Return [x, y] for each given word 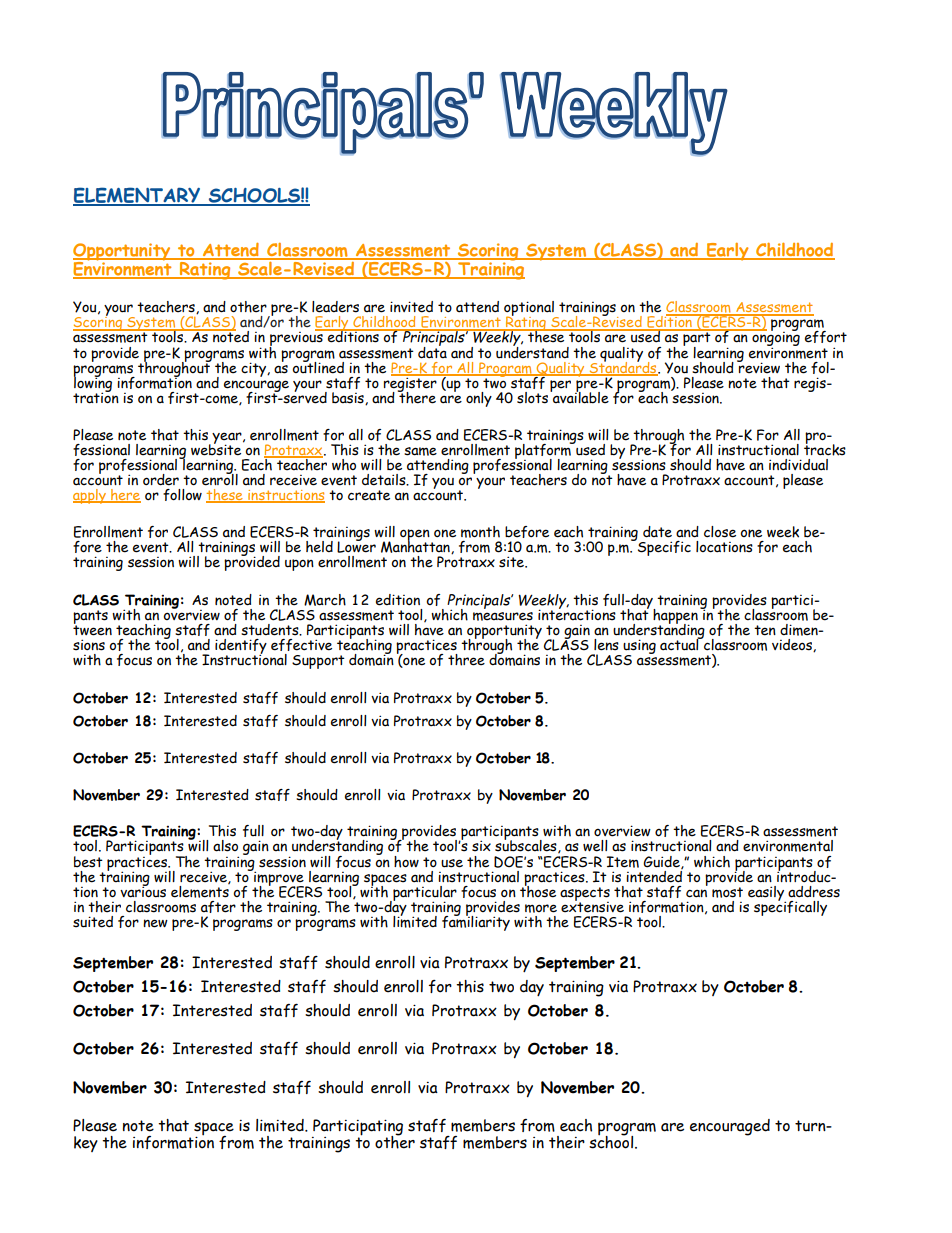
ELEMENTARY [138, 196]
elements [200, 890]
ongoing [775, 339]
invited [411, 307]
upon [299, 565]
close [720, 532]
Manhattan [416, 546]
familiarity [476, 922]
